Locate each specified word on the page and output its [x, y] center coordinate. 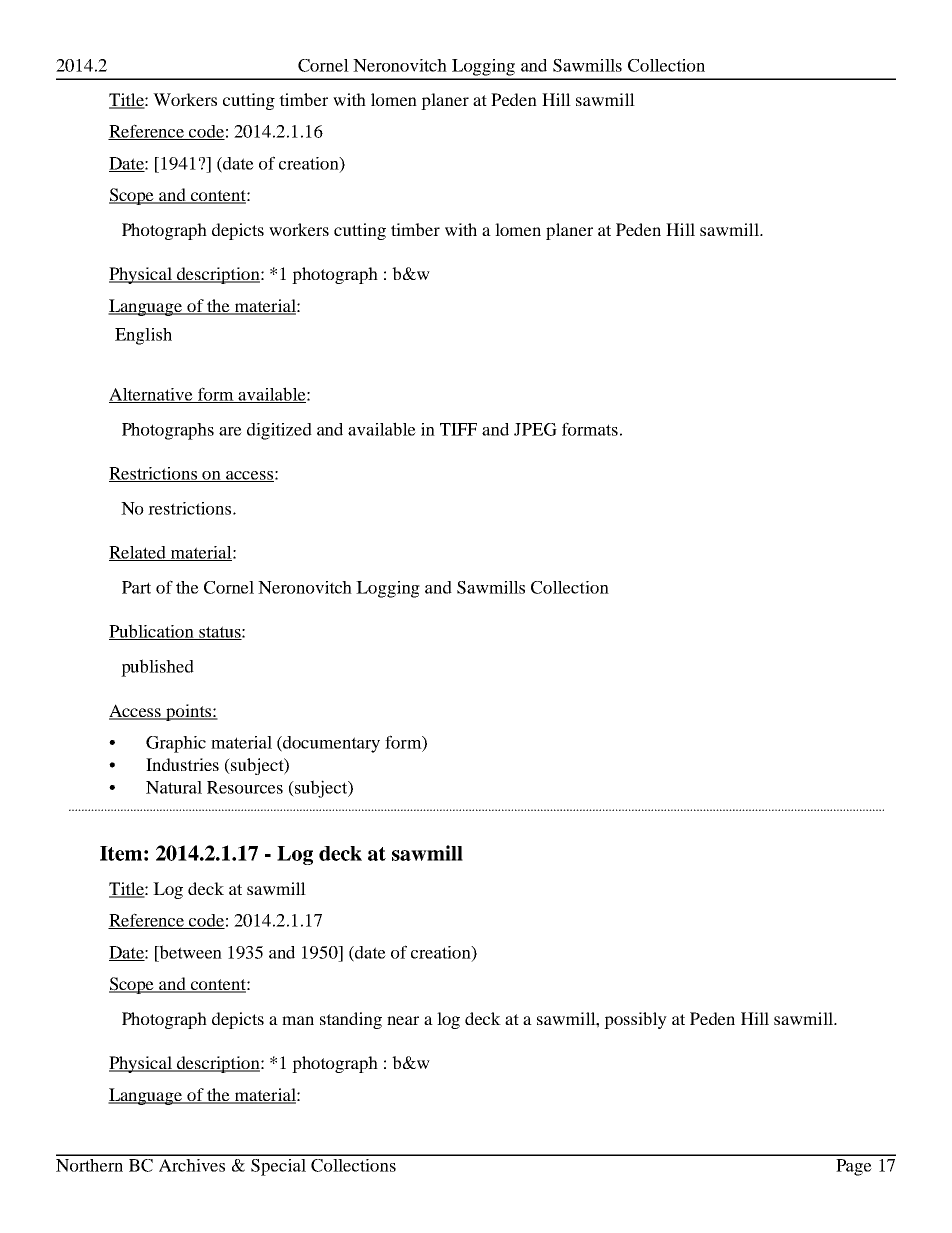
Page [854, 1167]
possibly [635, 1020]
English [143, 336]
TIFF [458, 429]
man [298, 1020]
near [403, 1020]
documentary [330, 744]
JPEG [535, 429]
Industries [182, 764]
